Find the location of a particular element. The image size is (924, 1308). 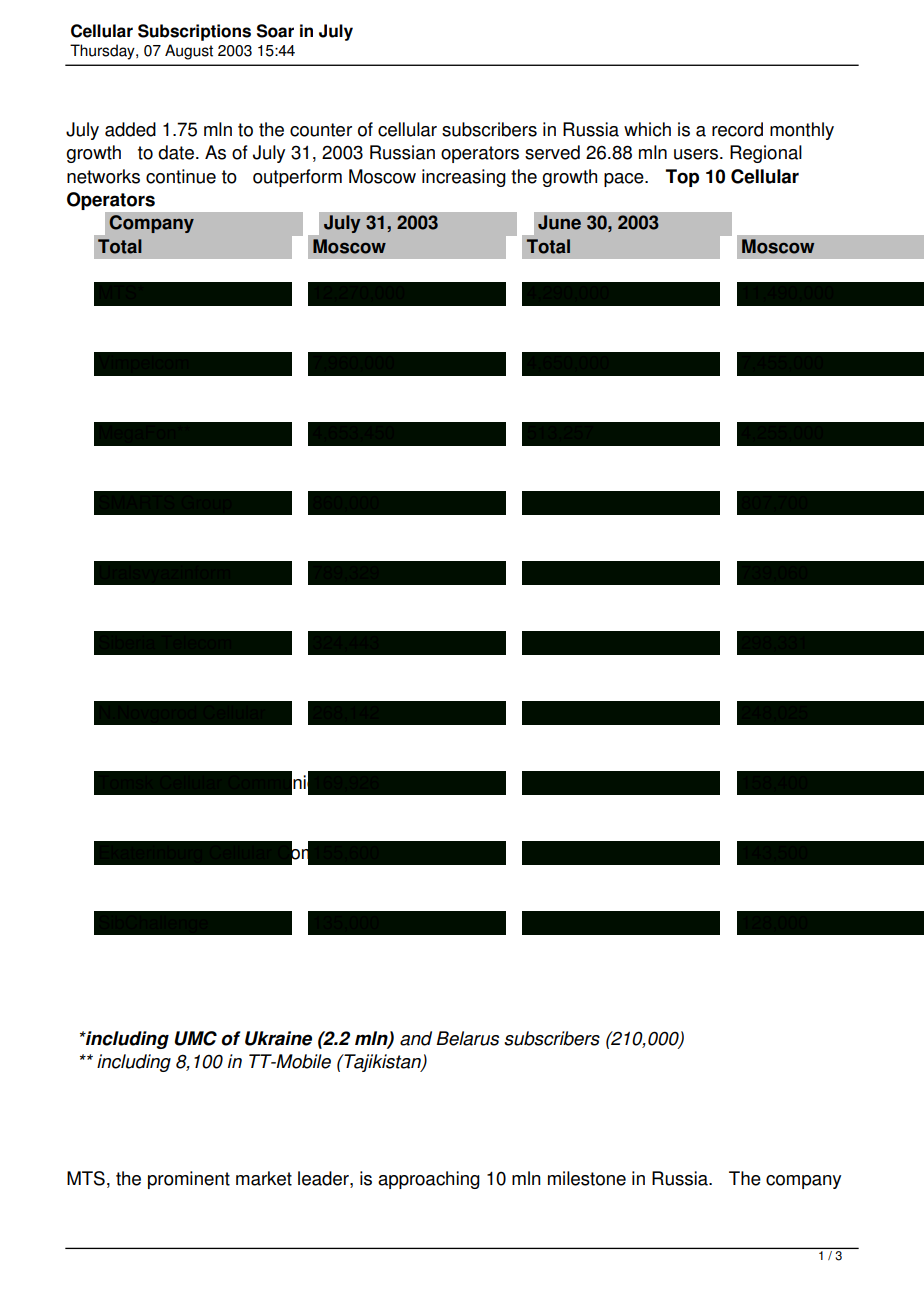

continue is located at coordinates (181, 176).
